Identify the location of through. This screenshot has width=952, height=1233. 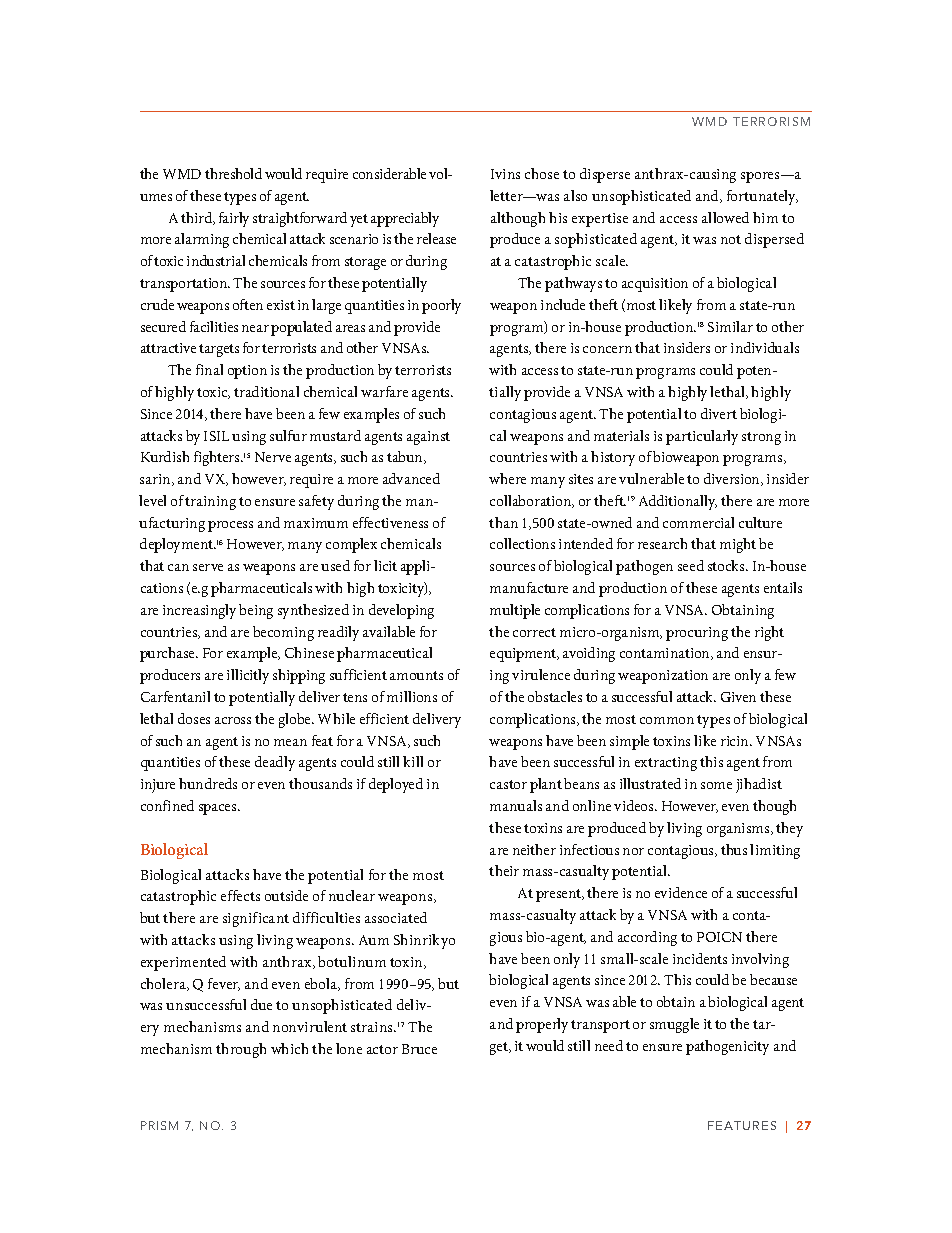
(241, 1050).
